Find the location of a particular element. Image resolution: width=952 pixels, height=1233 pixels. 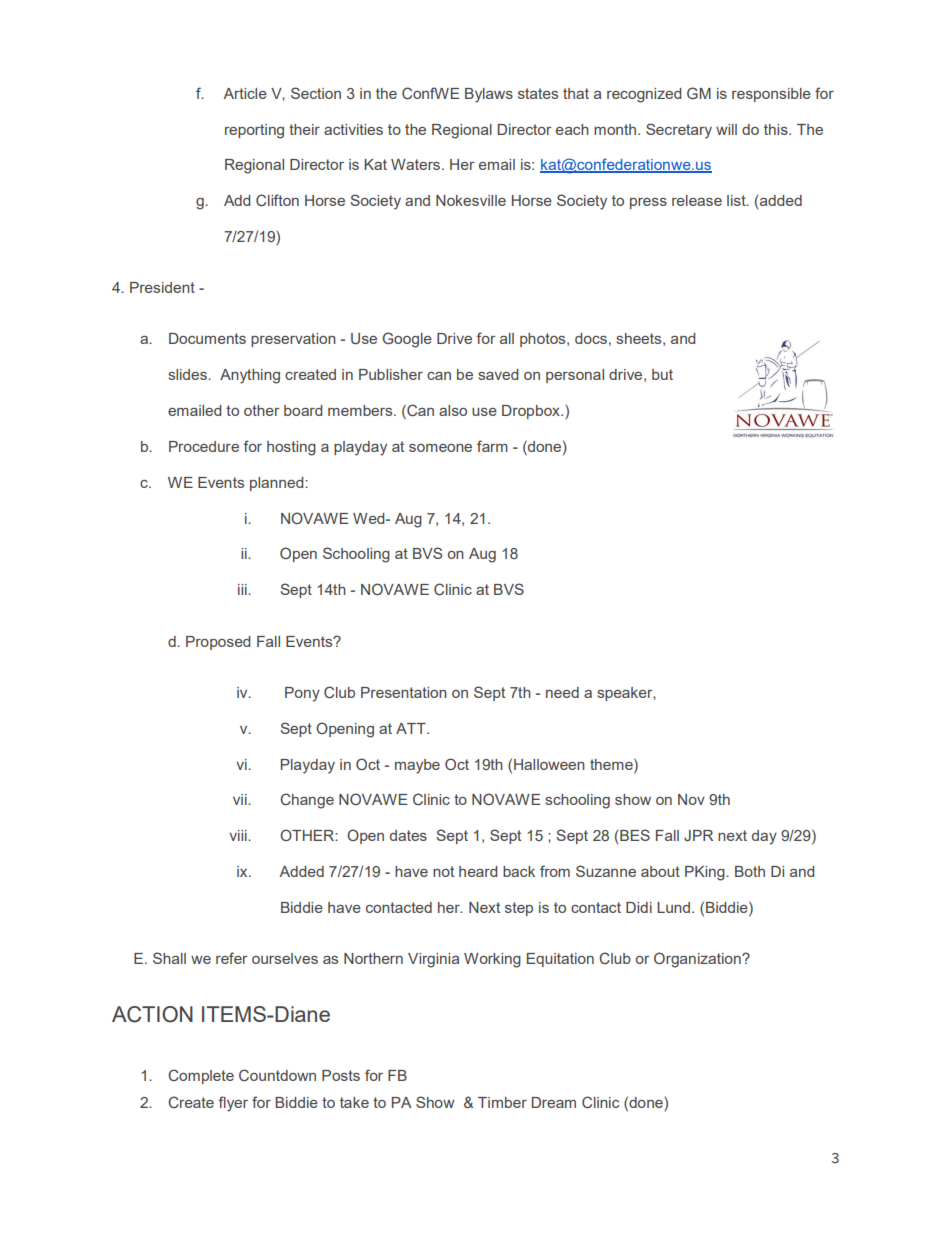

need is located at coordinates (562, 692).
